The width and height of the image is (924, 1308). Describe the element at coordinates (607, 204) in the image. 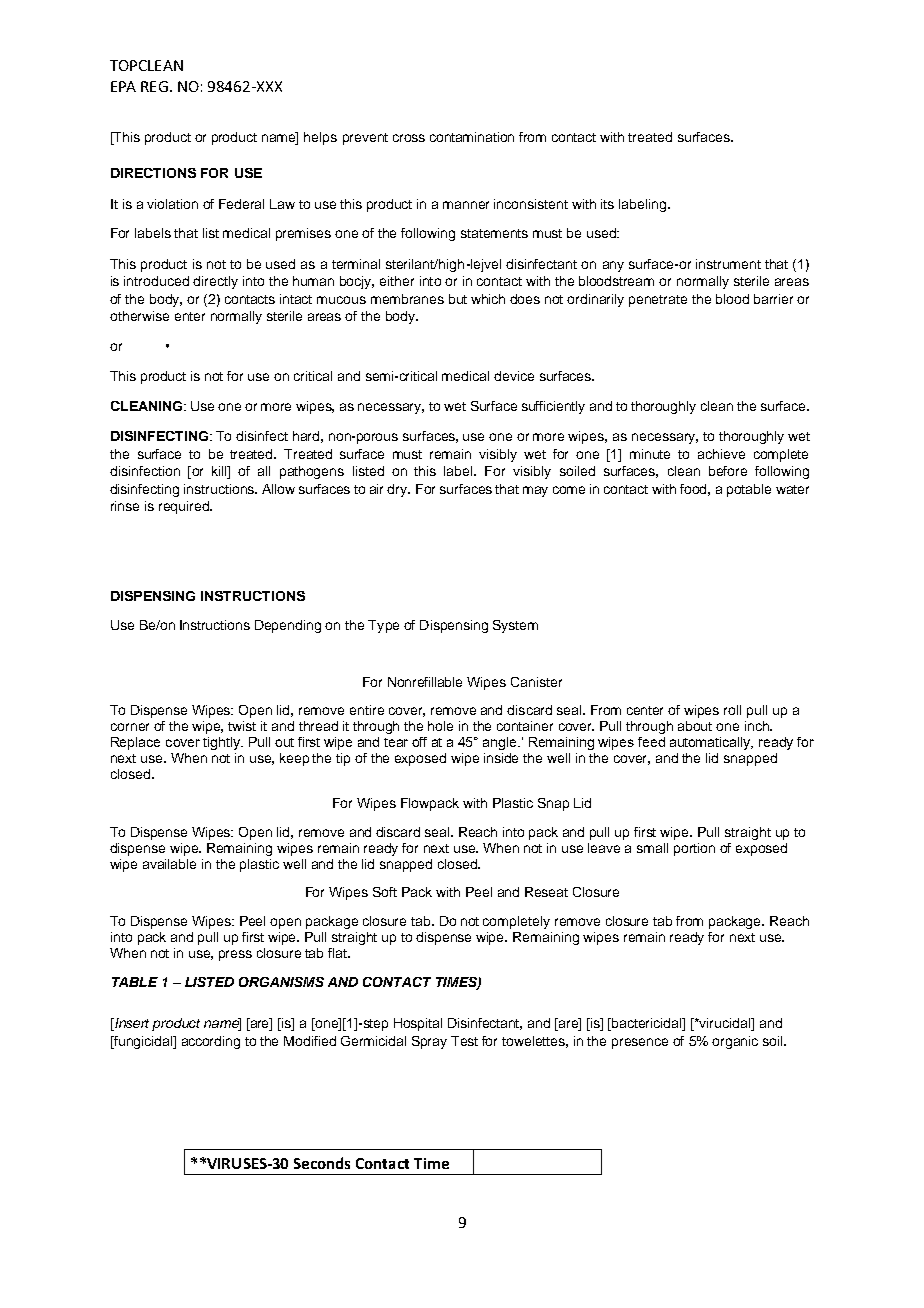

I see `its` at that location.
